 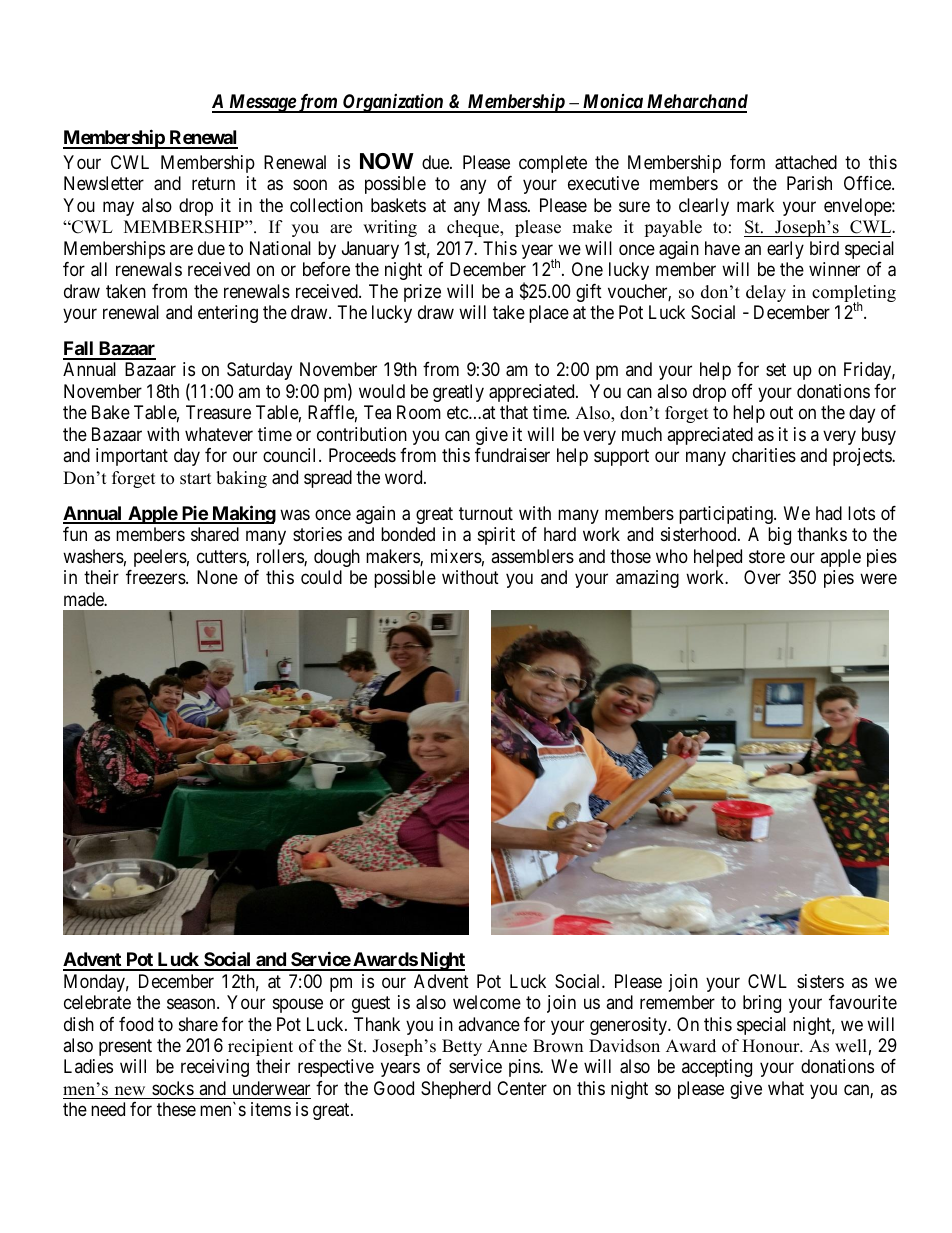 I want to click on attached, so click(x=806, y=162).
